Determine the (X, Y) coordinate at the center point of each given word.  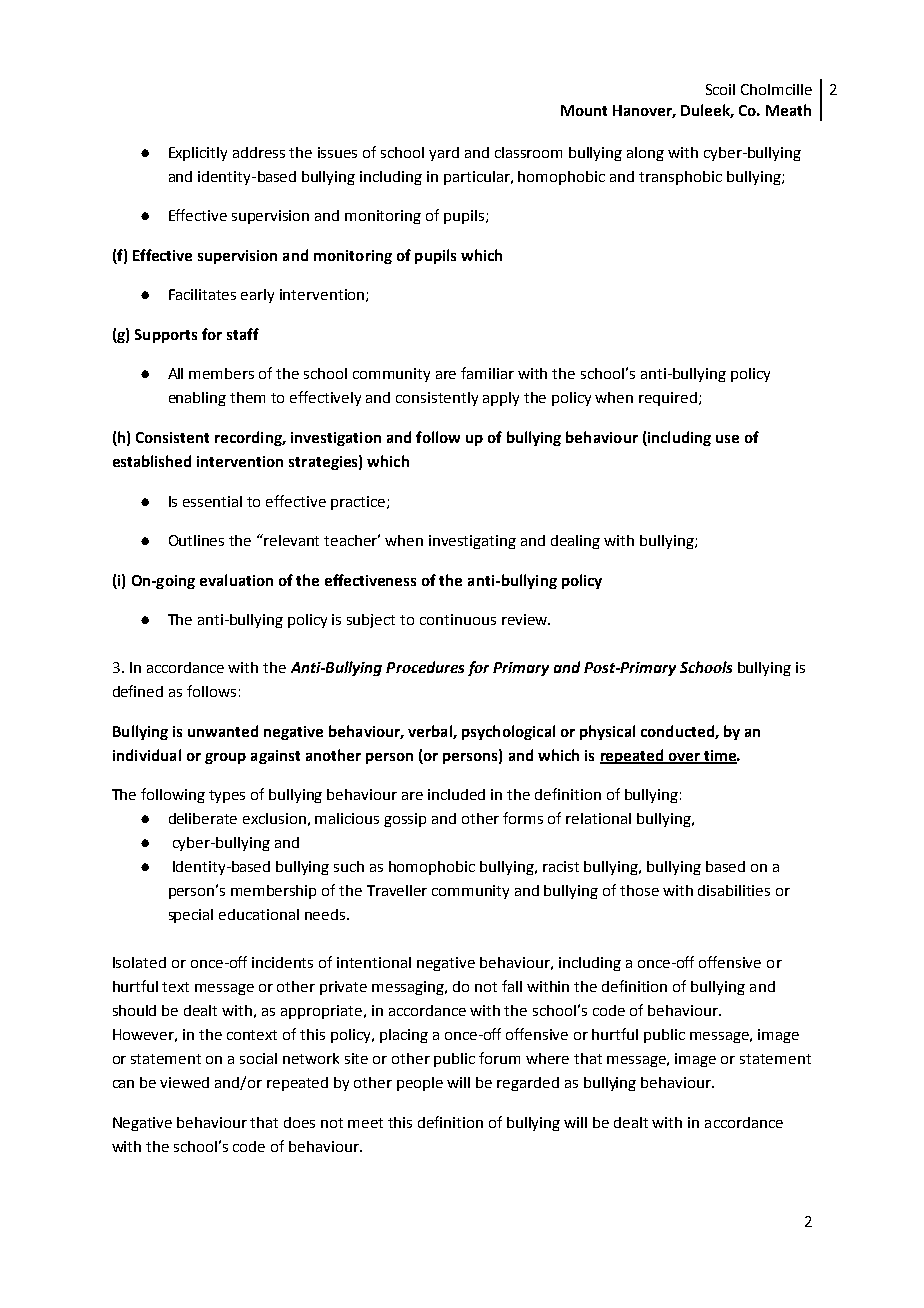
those (639, 890)
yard (444, 154)
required (669, 399)
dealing (575, 542)
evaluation (236, 580)
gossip (405, 820)
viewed (184, 1082)
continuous (458, 619)
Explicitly (198, 154)
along (645, 154)
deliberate (203, 818)
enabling (197, 399)
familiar (487, 373)
